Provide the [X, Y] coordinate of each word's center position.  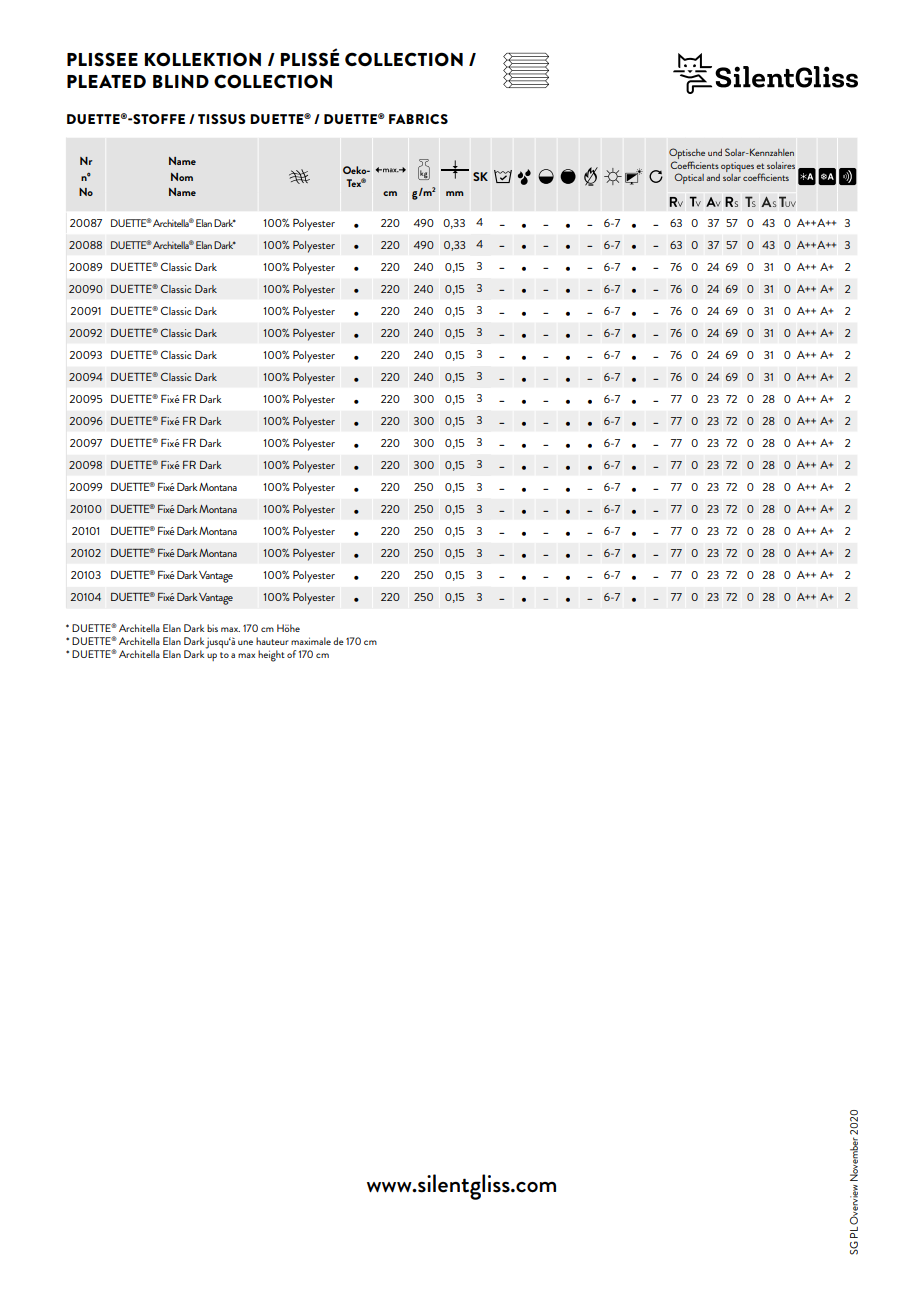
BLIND [181, 81]
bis [212, 628]
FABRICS [418, 119]
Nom [182, 177]
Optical [689, 178]
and [713, 177]
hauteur [272, 641]
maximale [311, 641]
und [715, 152]
